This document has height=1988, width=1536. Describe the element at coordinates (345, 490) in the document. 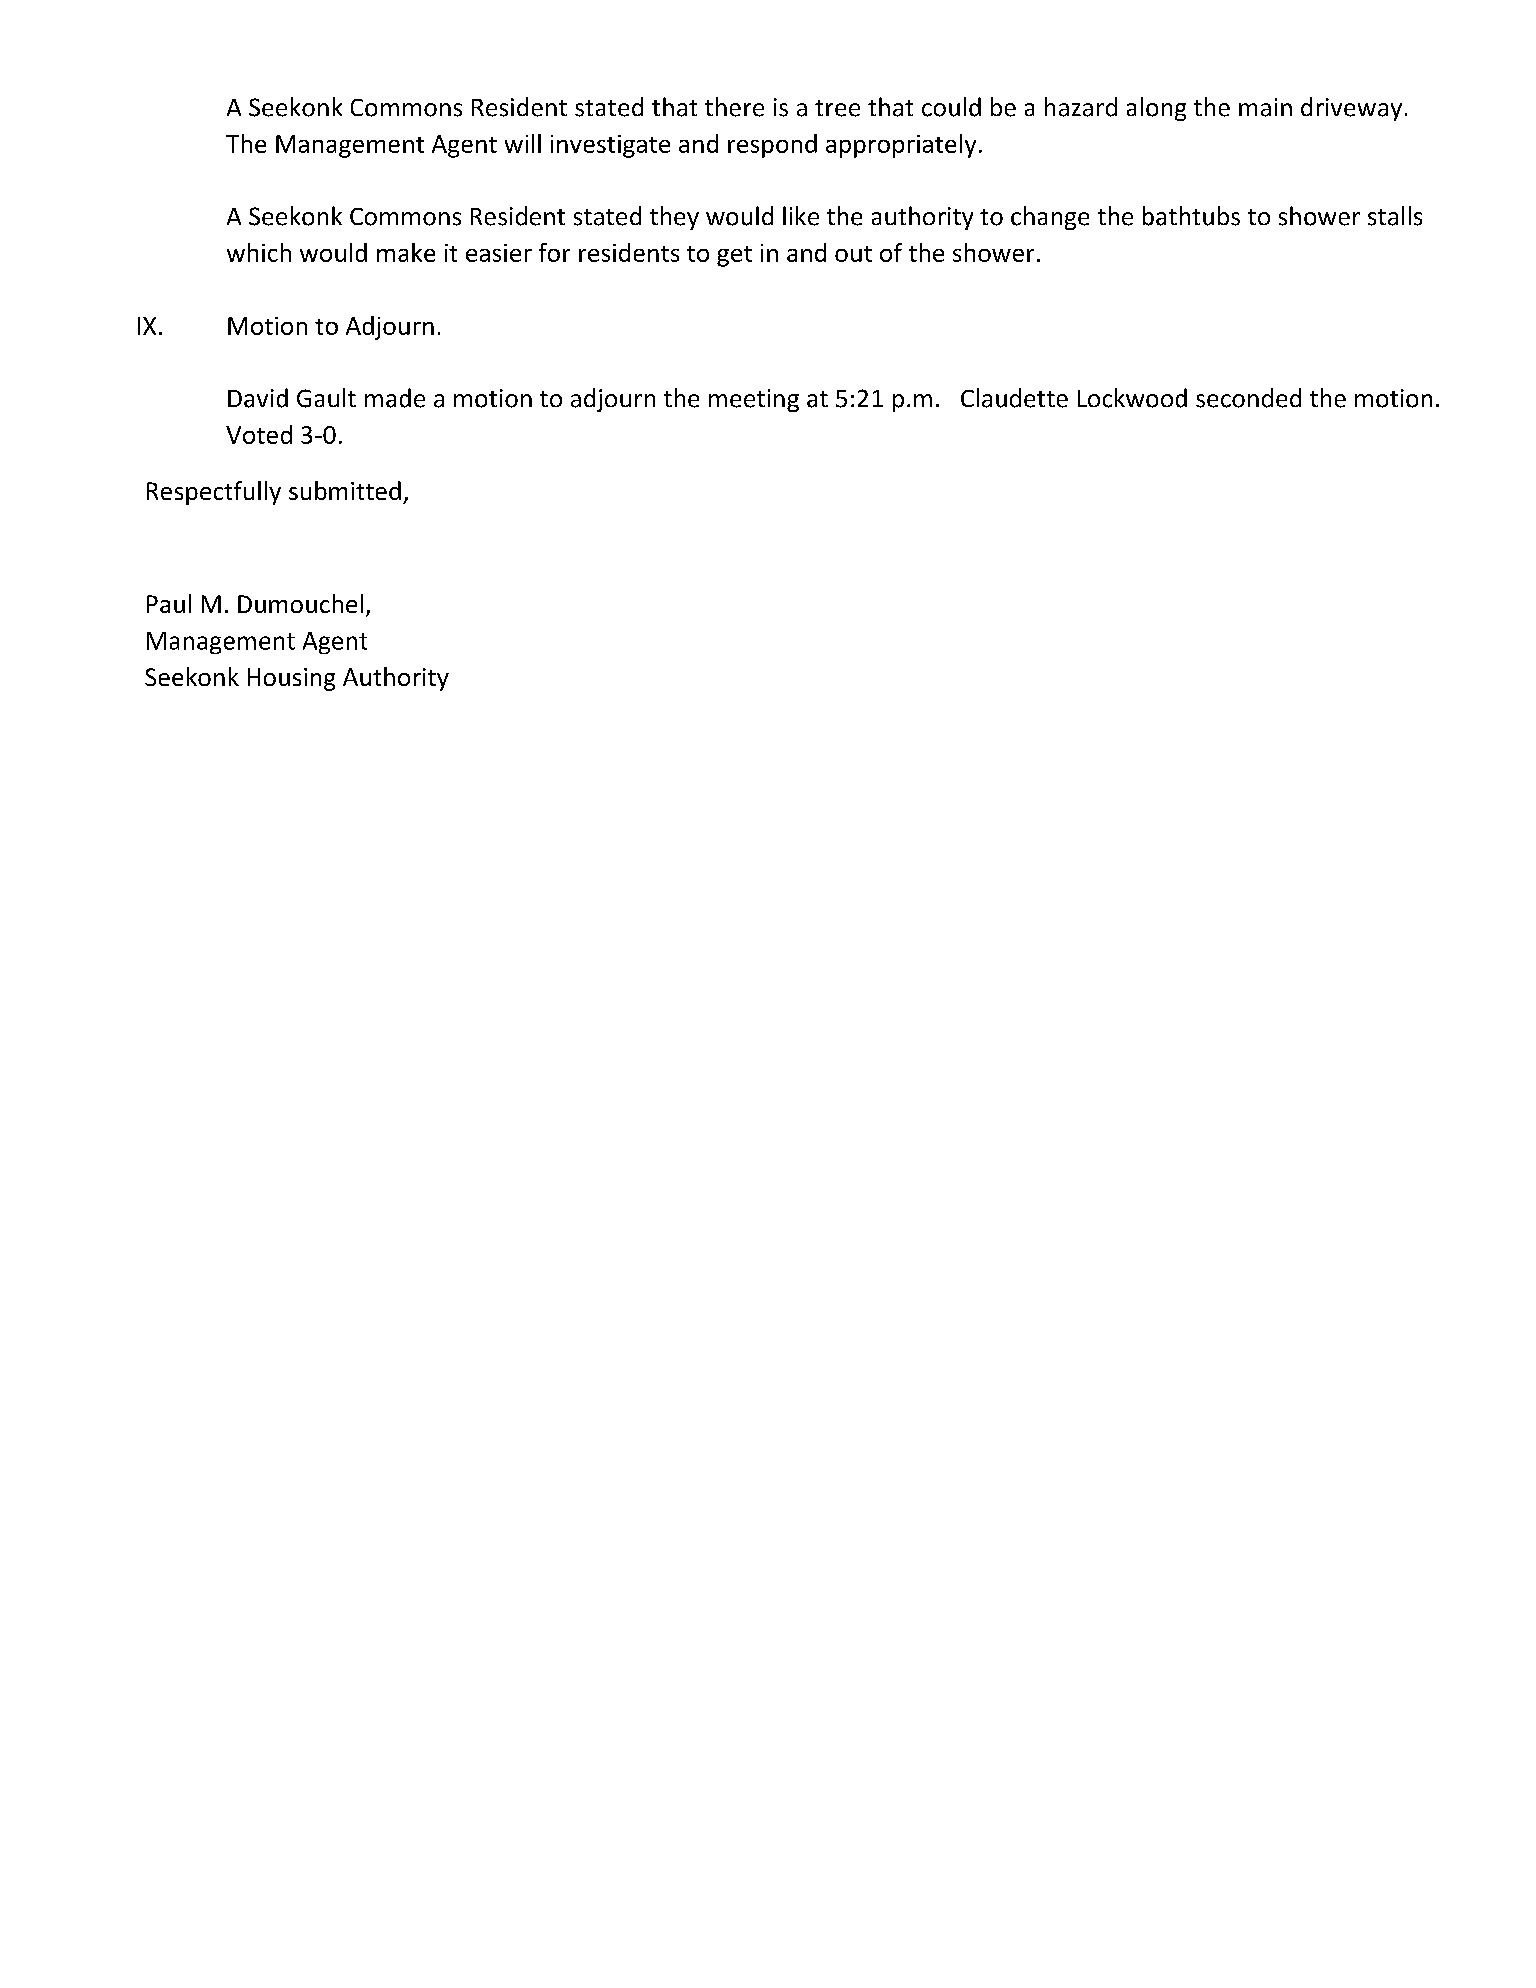

I see `submitted` at that location.
